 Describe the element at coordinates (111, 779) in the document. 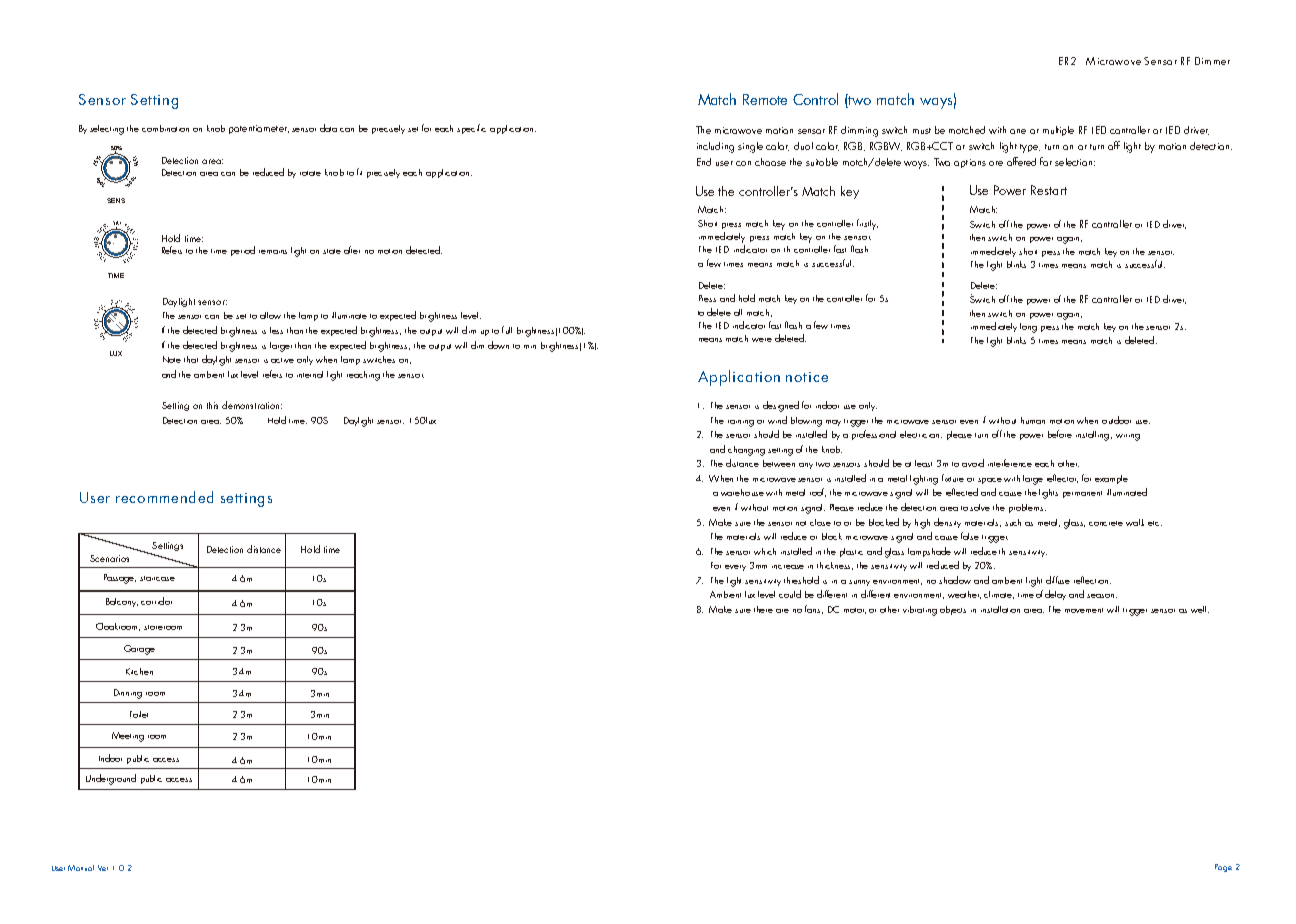

I see `Underground` at that location.
